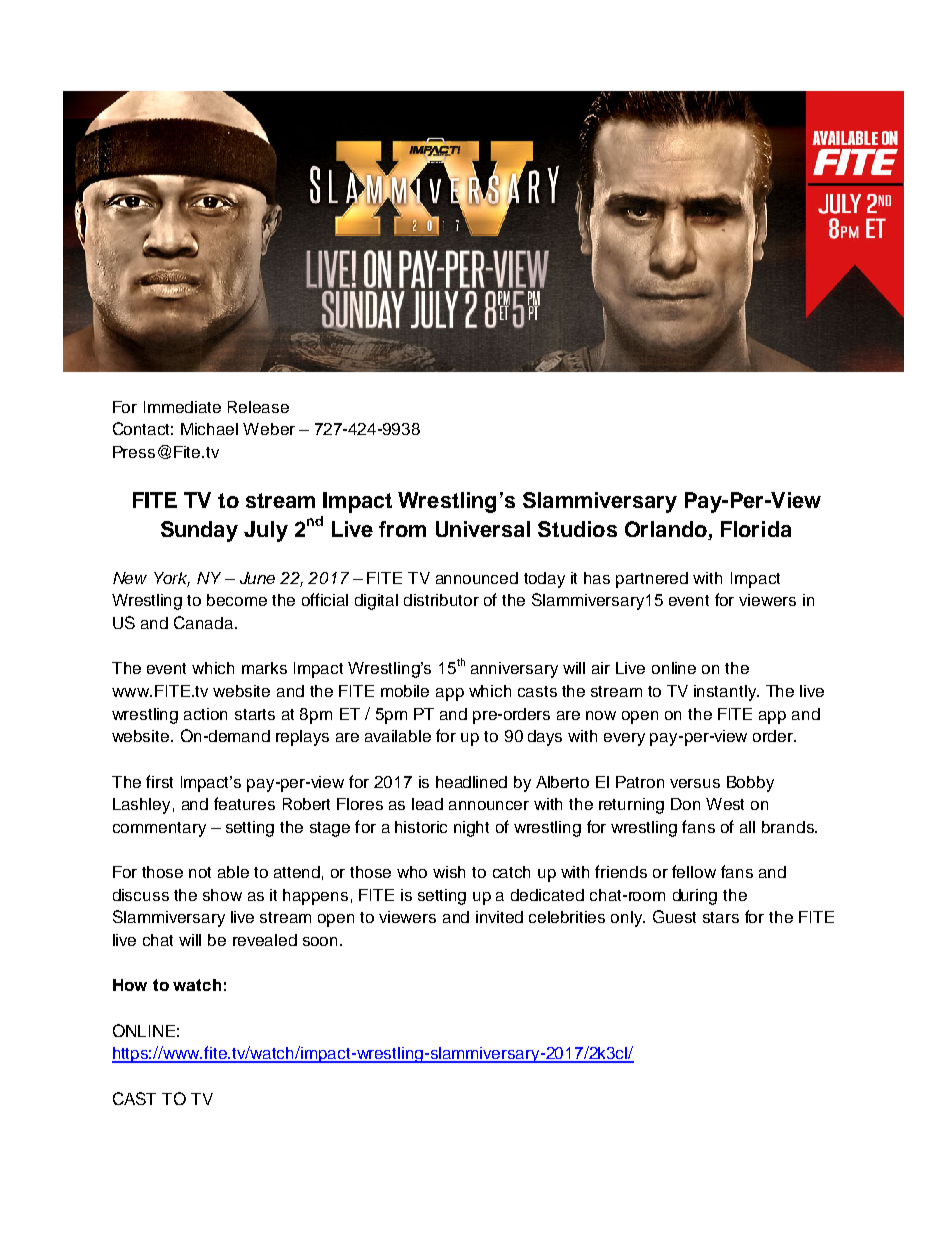 The height and width of the screenshot is (1233, 952). What do you see at coordinates (244, 803) in the screenshot?
I see `features` at bounding box center [244, 803].
